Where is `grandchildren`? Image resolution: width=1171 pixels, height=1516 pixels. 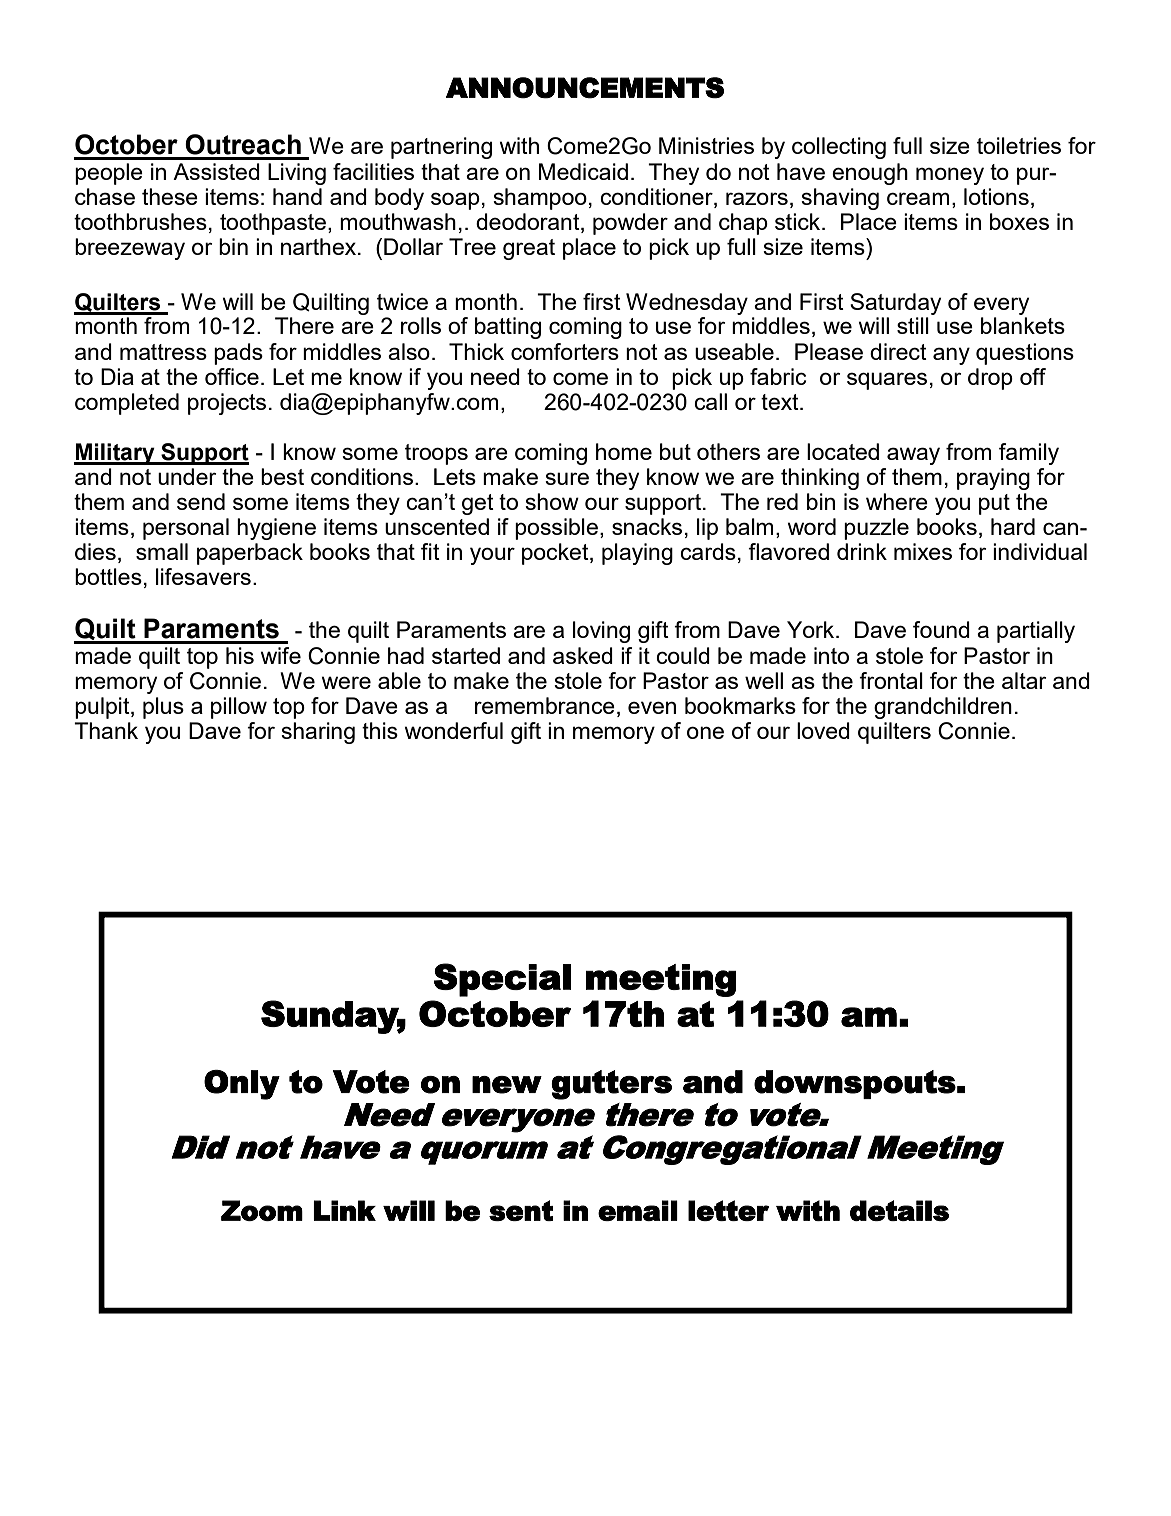
grandchildren is located at coordinates (943, 708).
